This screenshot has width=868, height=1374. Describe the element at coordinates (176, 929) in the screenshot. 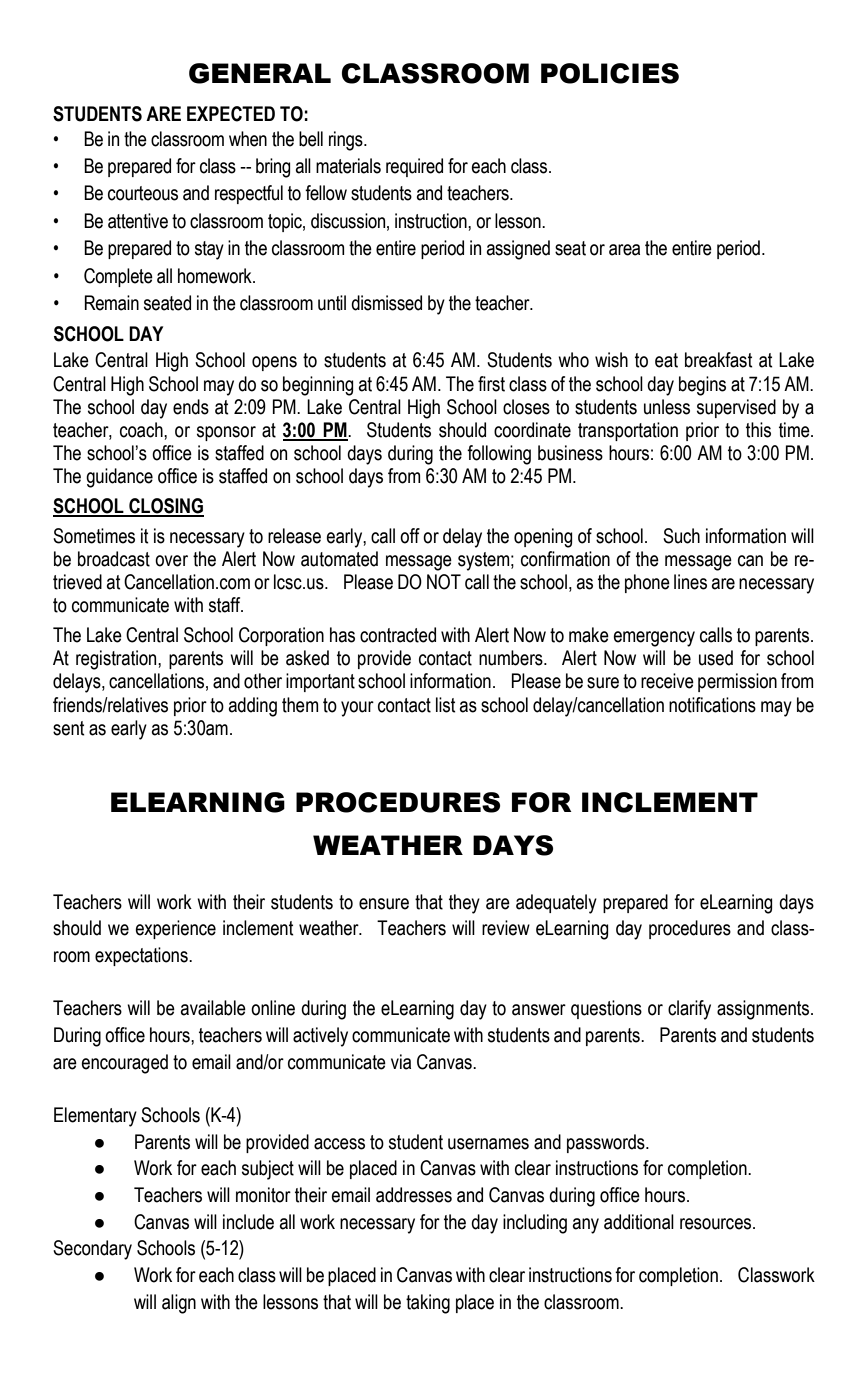

I see `experience` at that location.
